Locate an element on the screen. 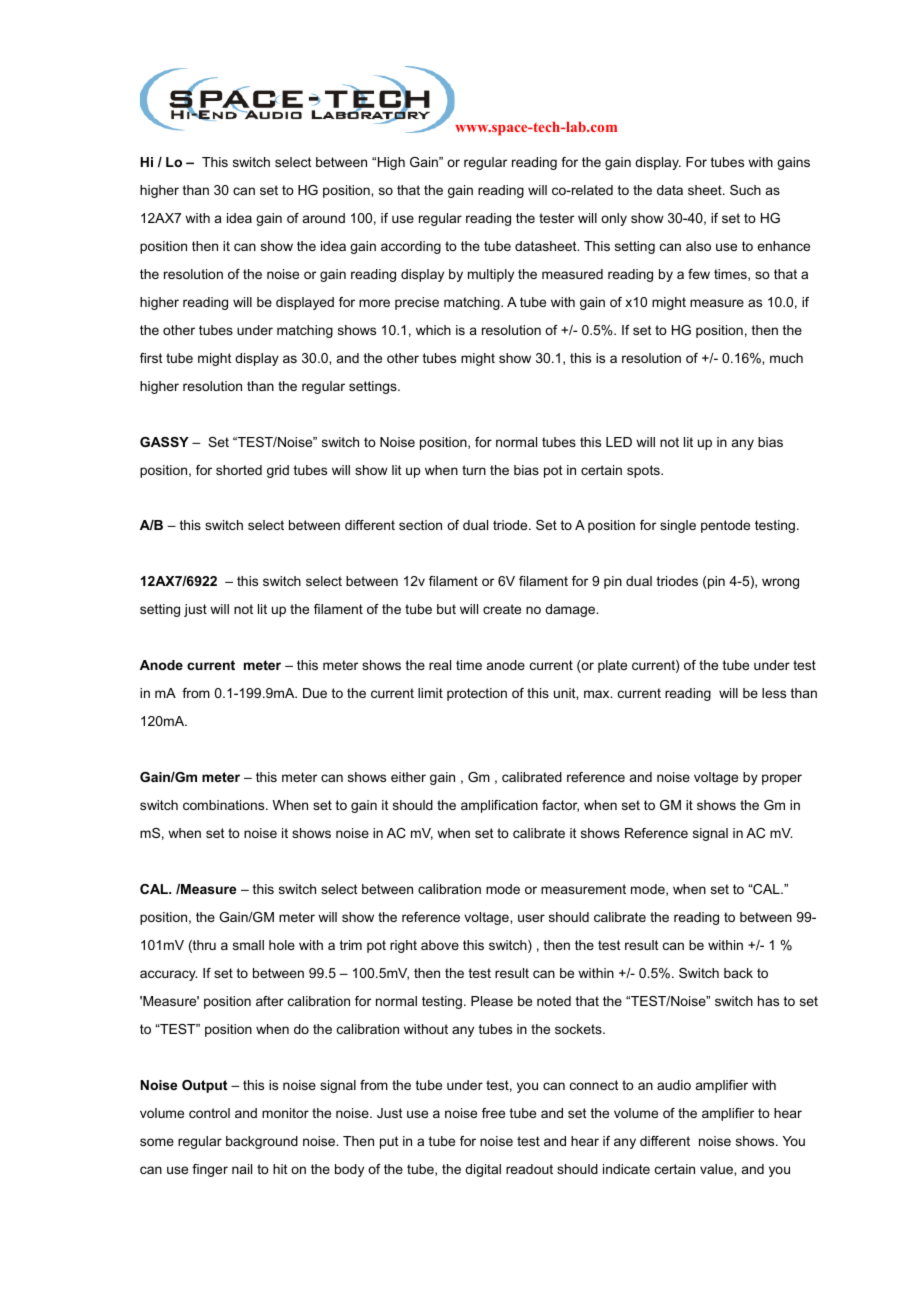 Image resolution: width=924 pixels, height=1308 pixels. amplification is located at coordinates (499, 806).
